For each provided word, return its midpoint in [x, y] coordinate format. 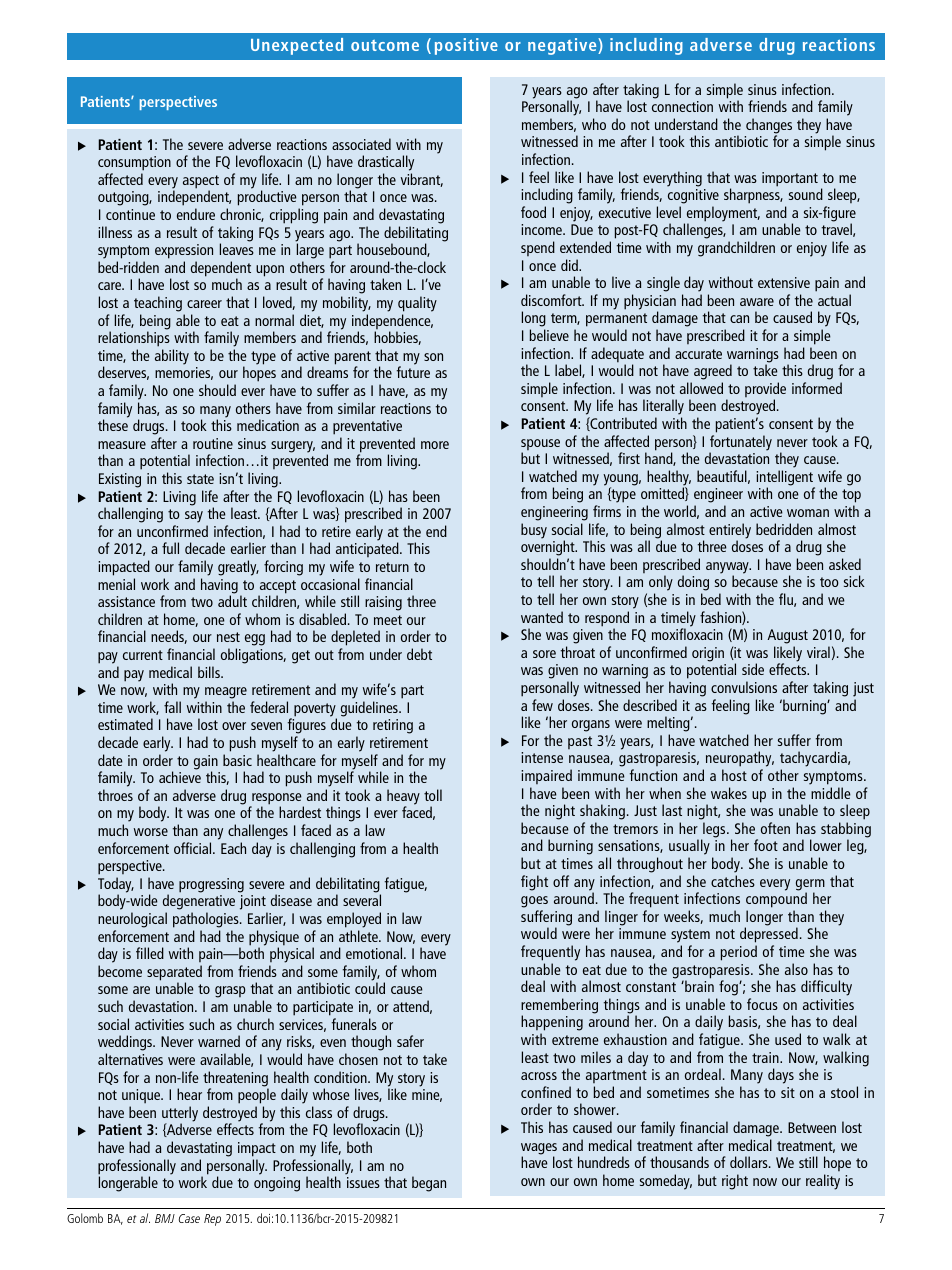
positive [466, 46]
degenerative [199, 903]
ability [172, 357]
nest [228, 637]
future [413, 372]
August [788, 638]
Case [189, 1218]
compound [776, 901]
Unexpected [297, 46]
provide [765, 391]
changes [769, 127]
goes [534, 903]
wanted [542, 617]
